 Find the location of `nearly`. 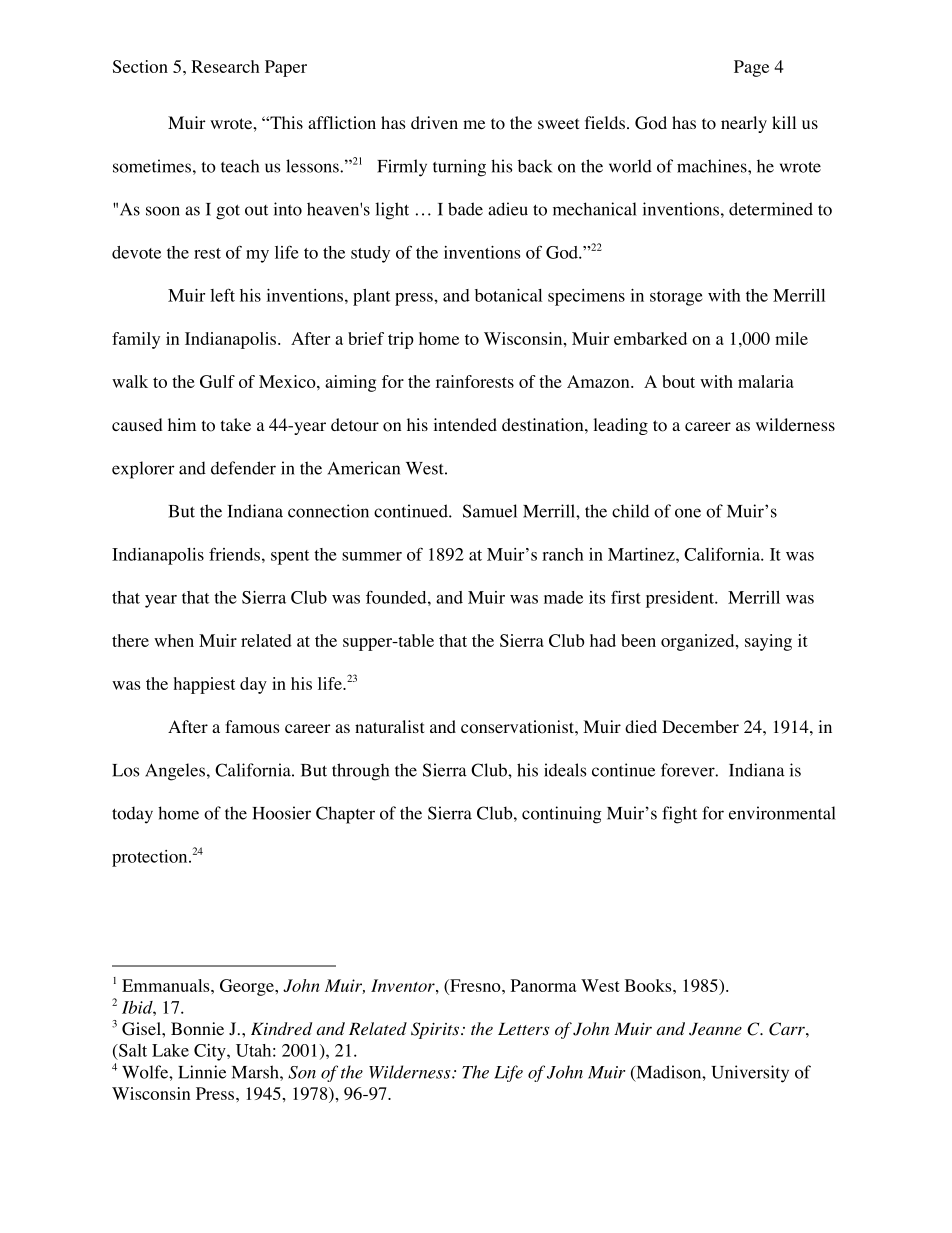

nearly is located at coordinates (744, 124).
